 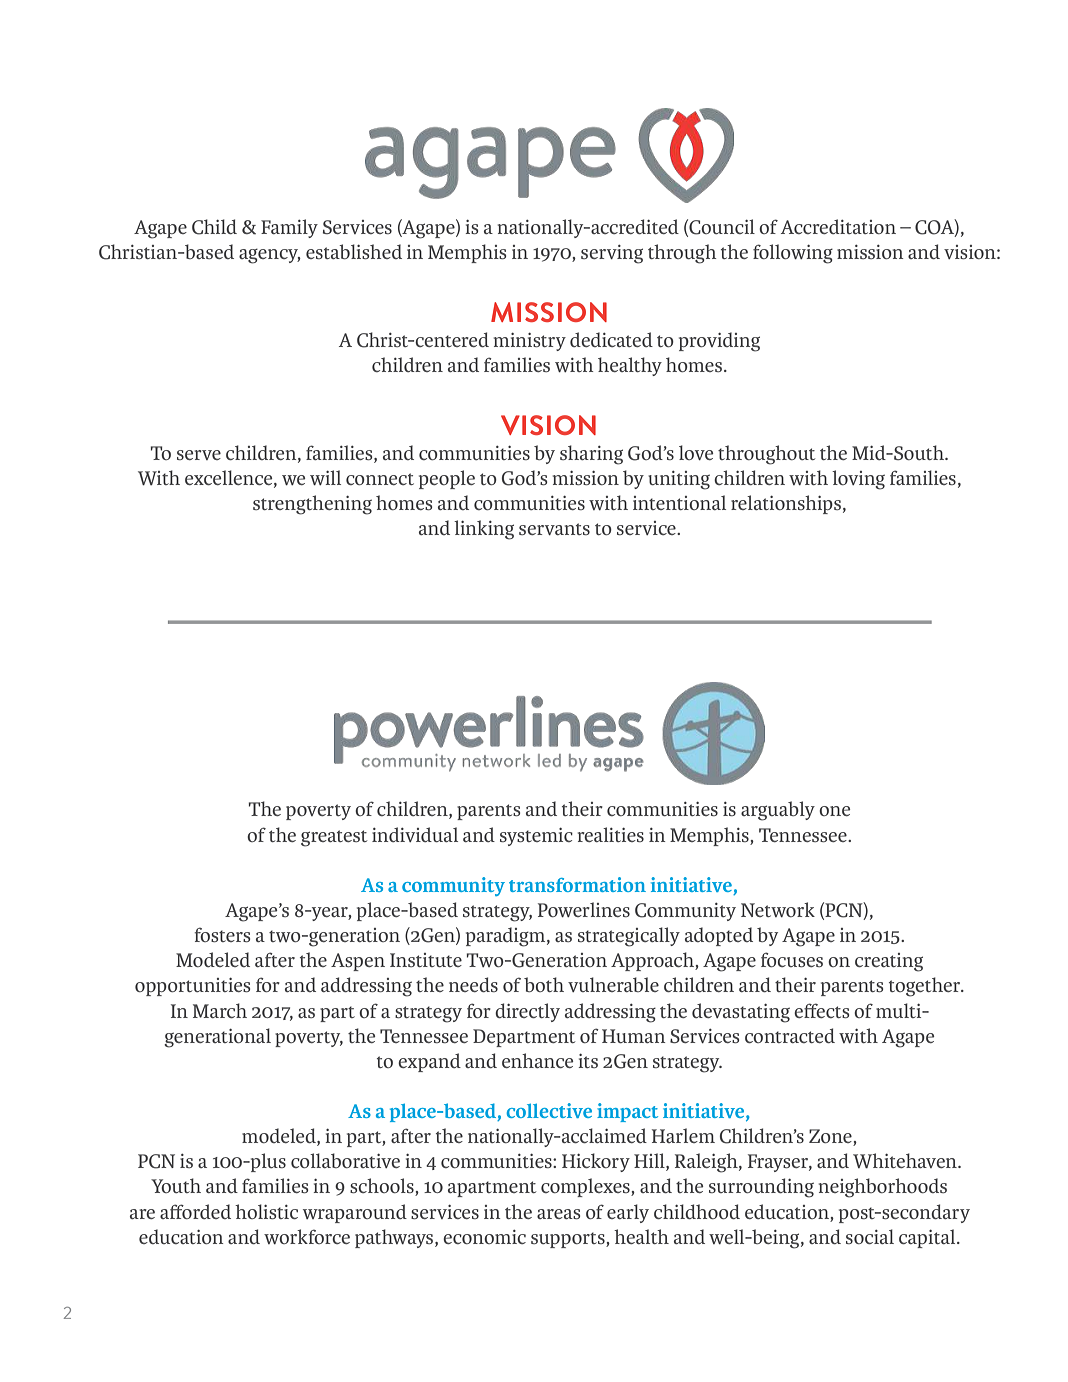 I want to click on Network, so click(x=778, y=909).
